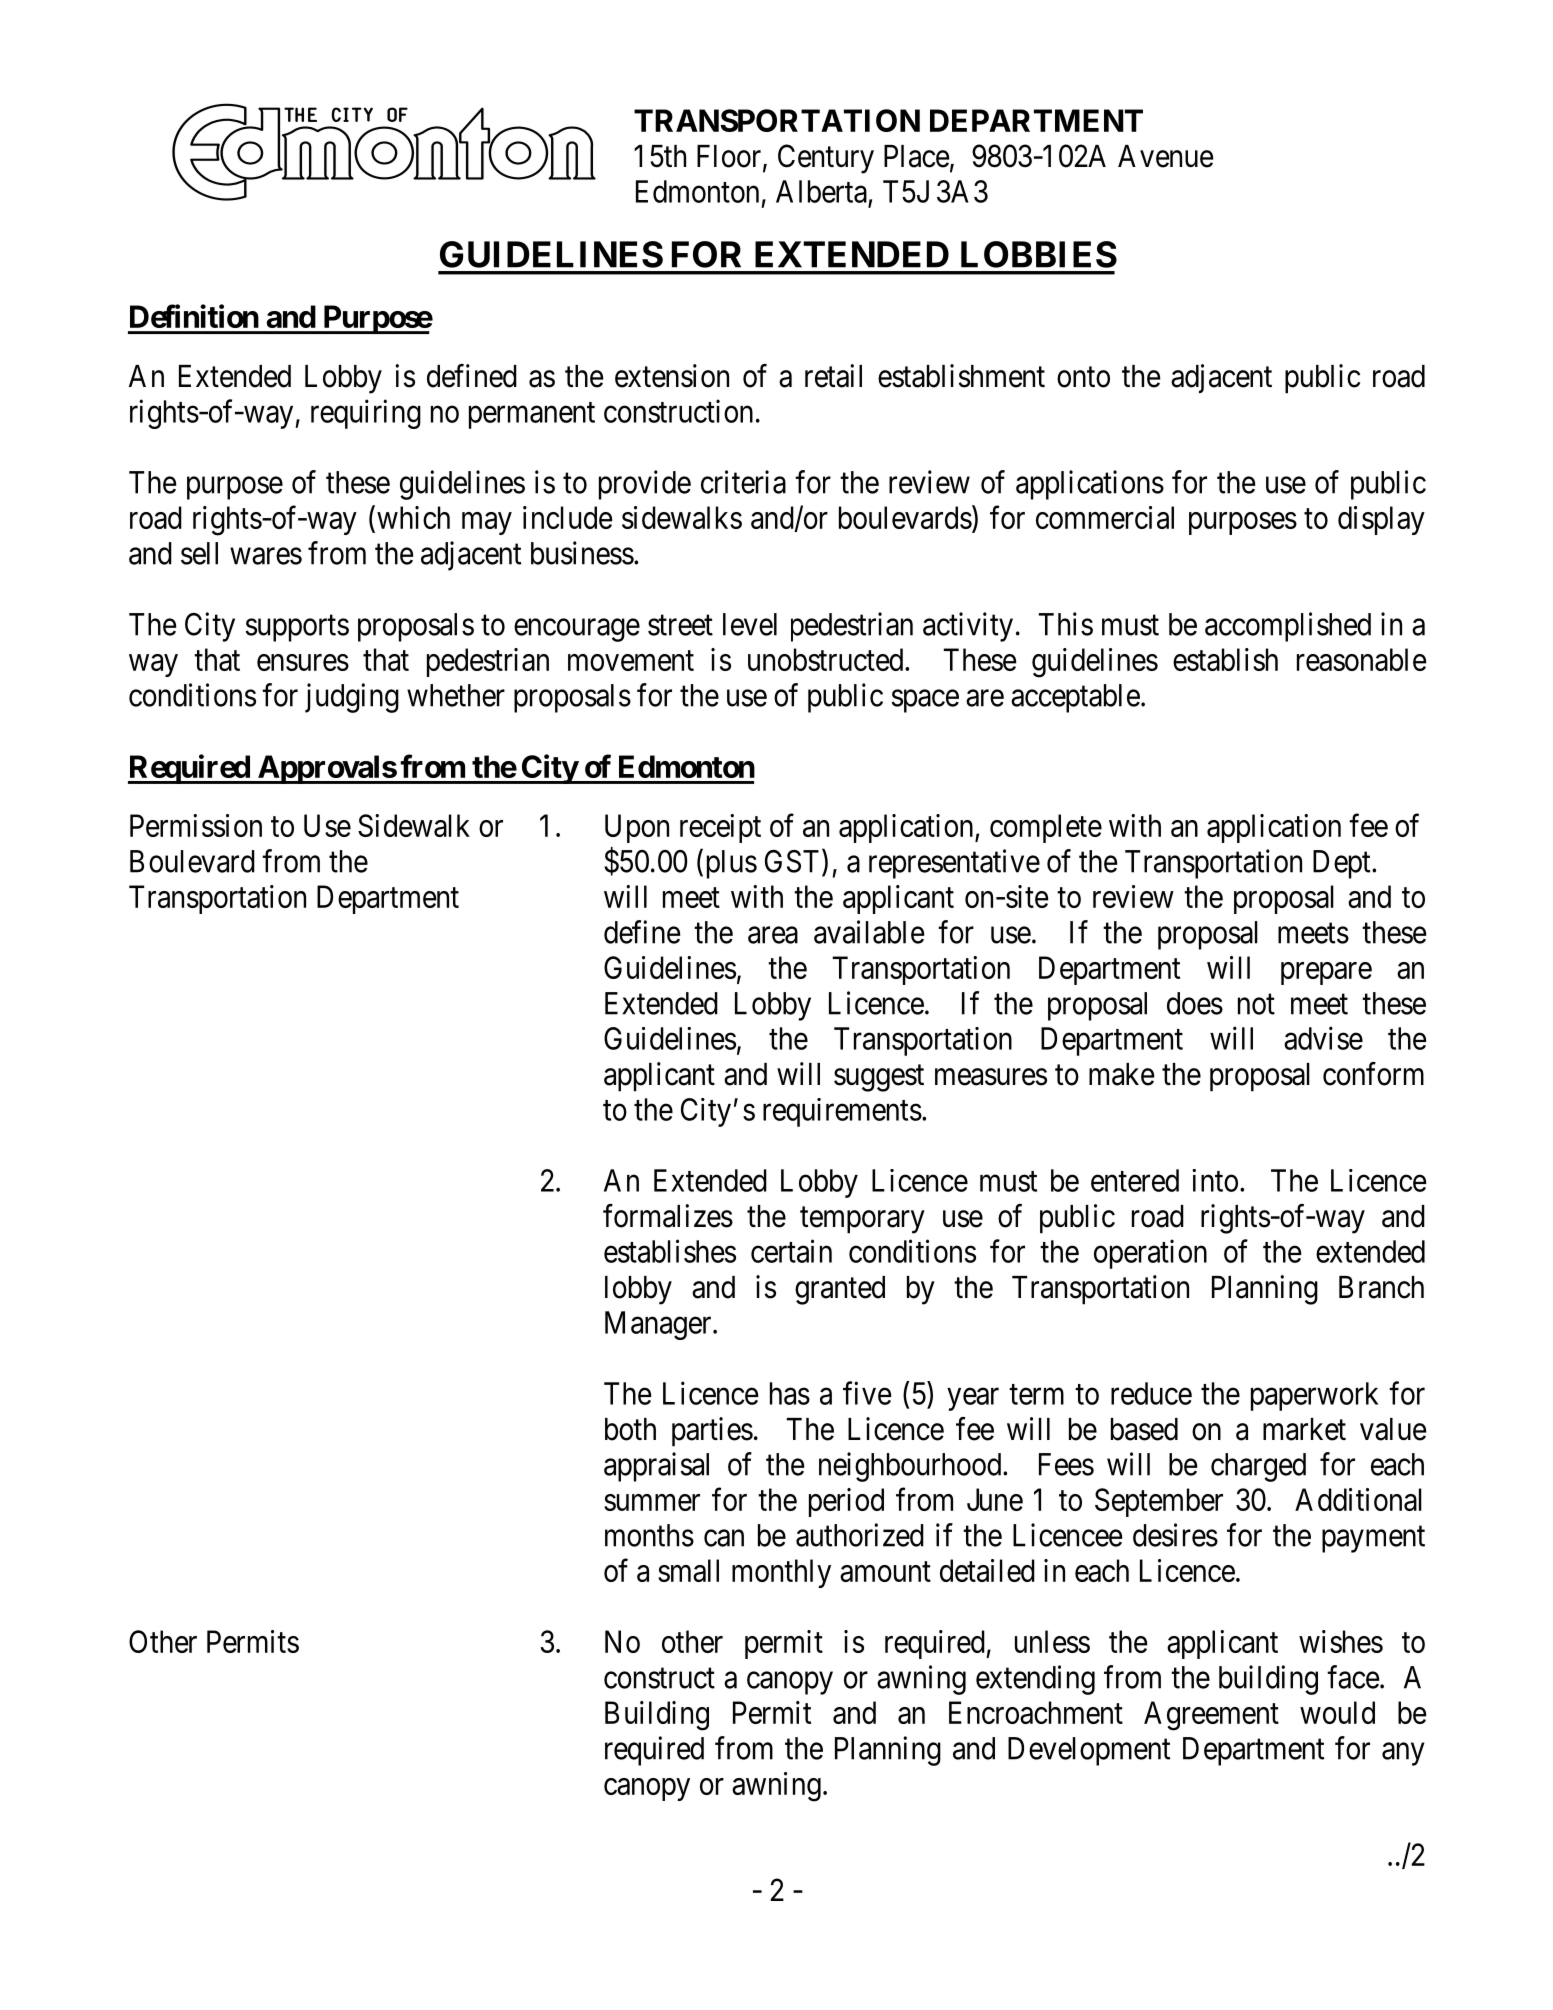 The height and width of the document is (2010, 1553). Describe the element at coordinates (366, 414) in the document. I see `requiring` at that location.
